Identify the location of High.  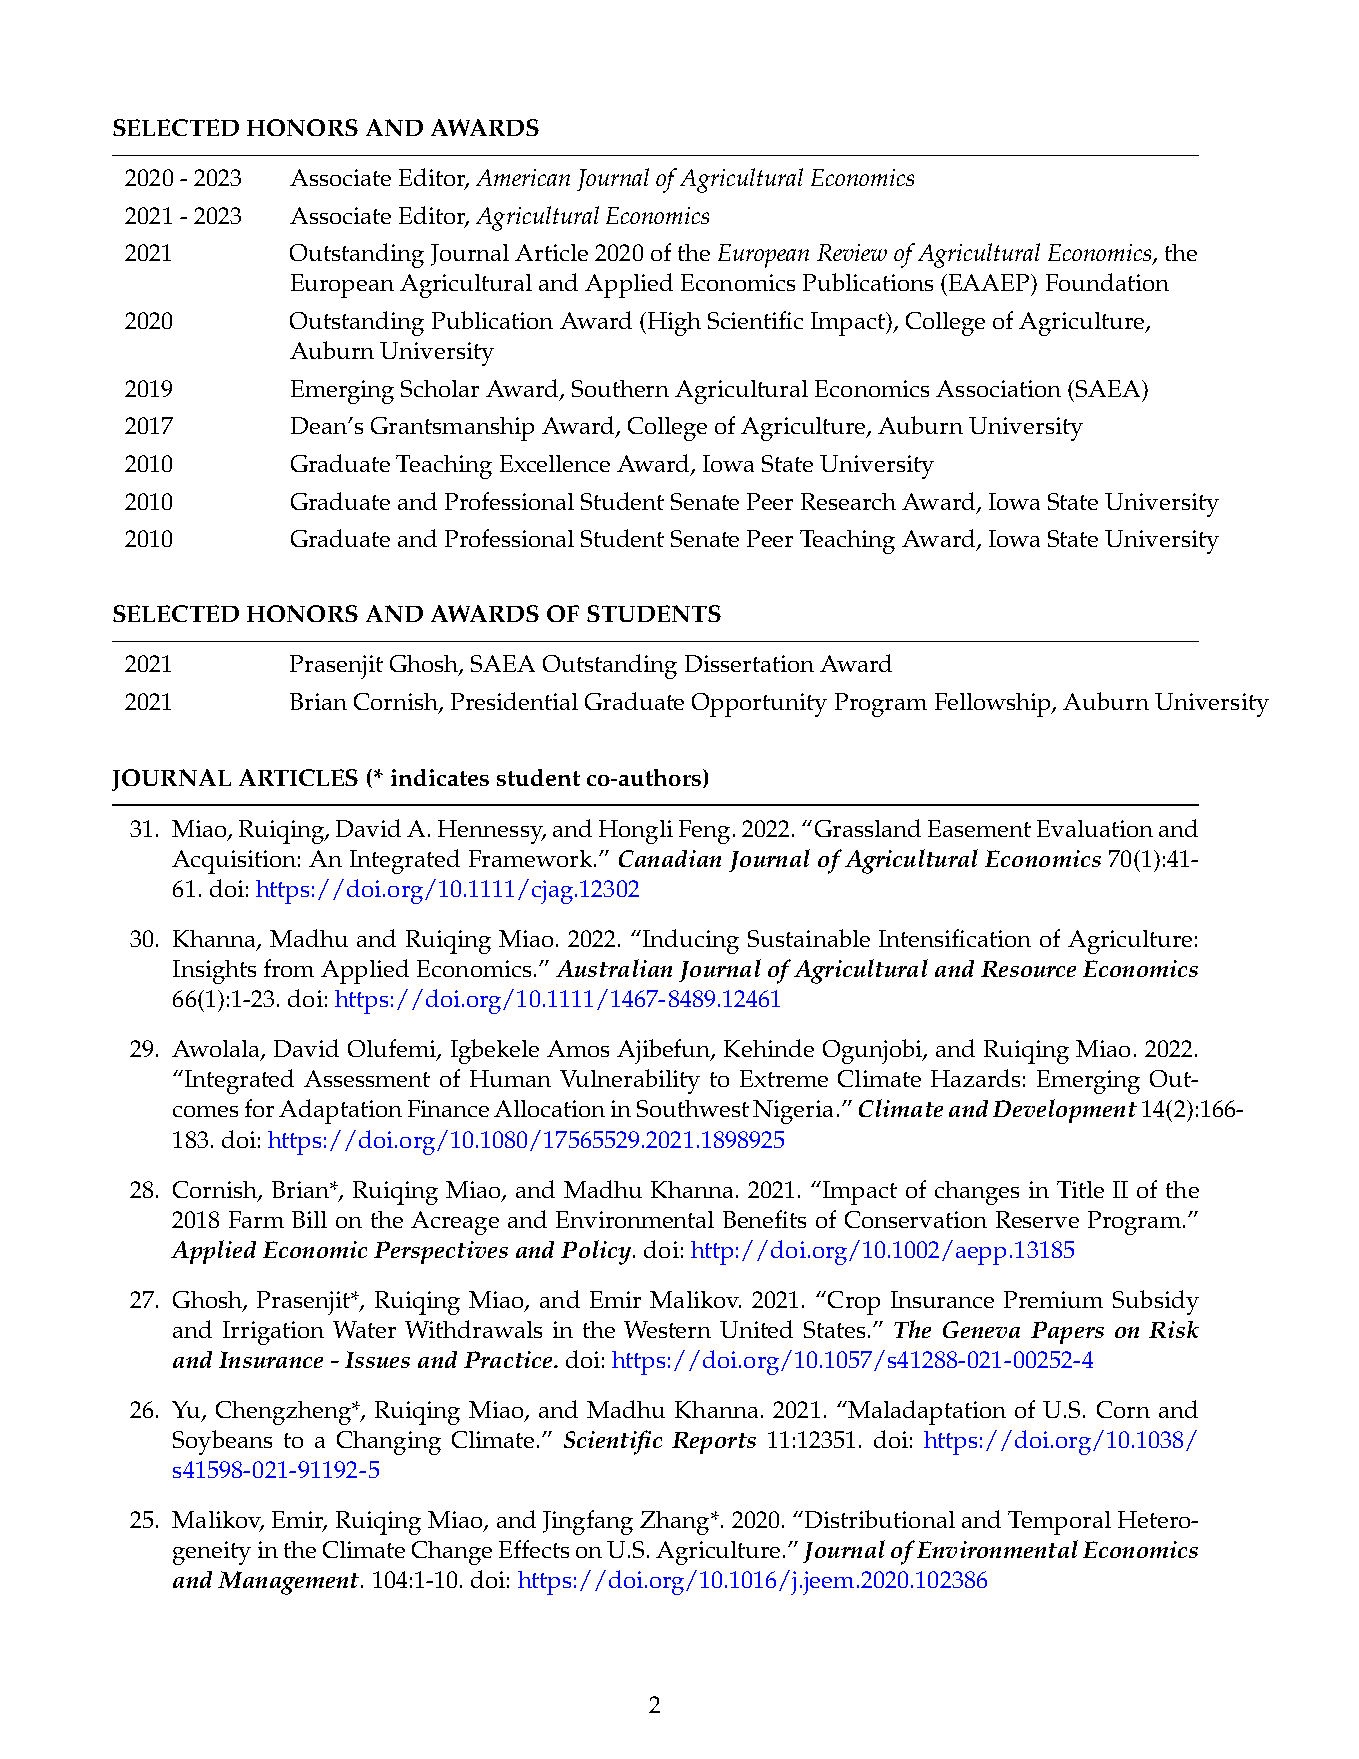
(673, 324).
